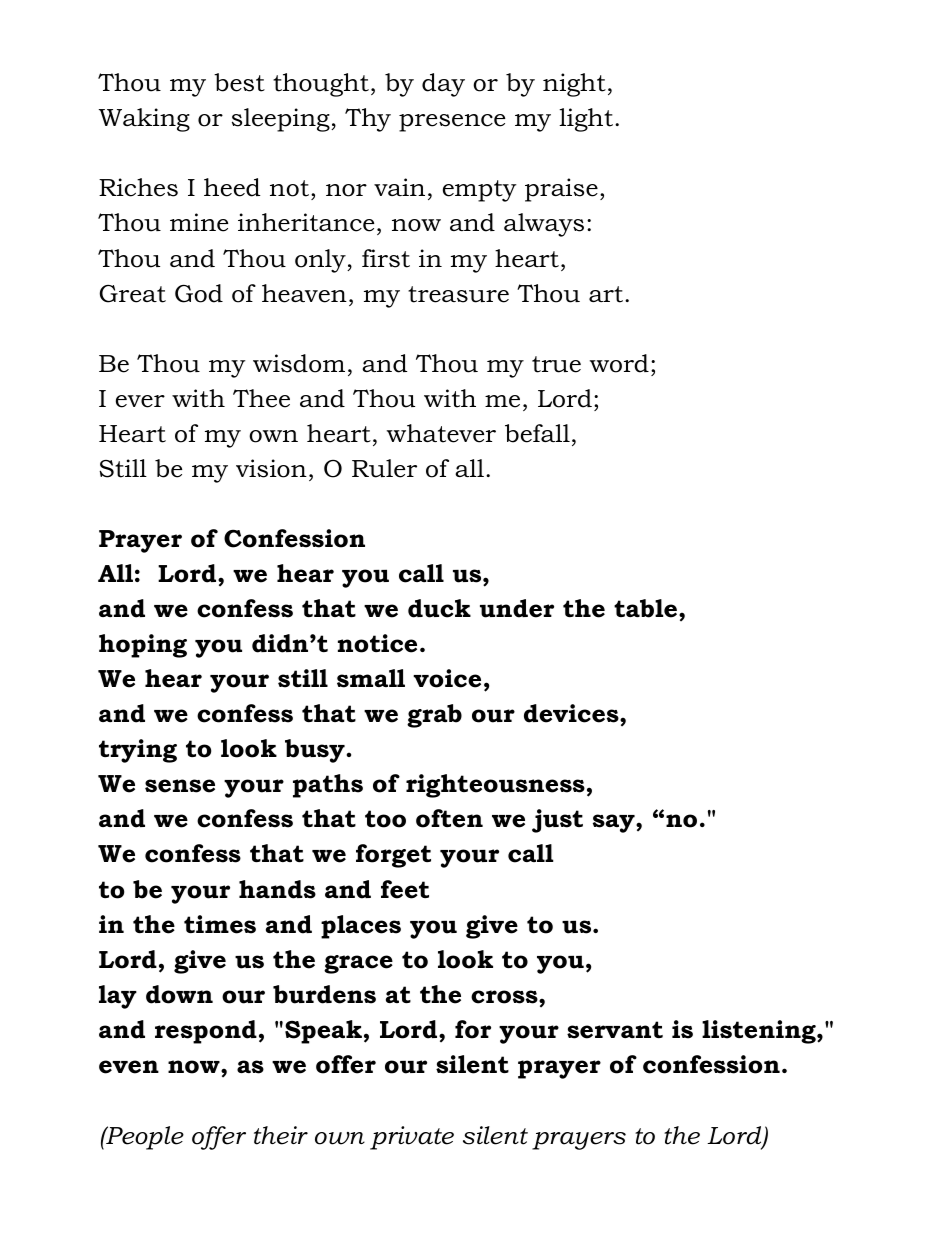  I want to click on light, so click(586, 120).
